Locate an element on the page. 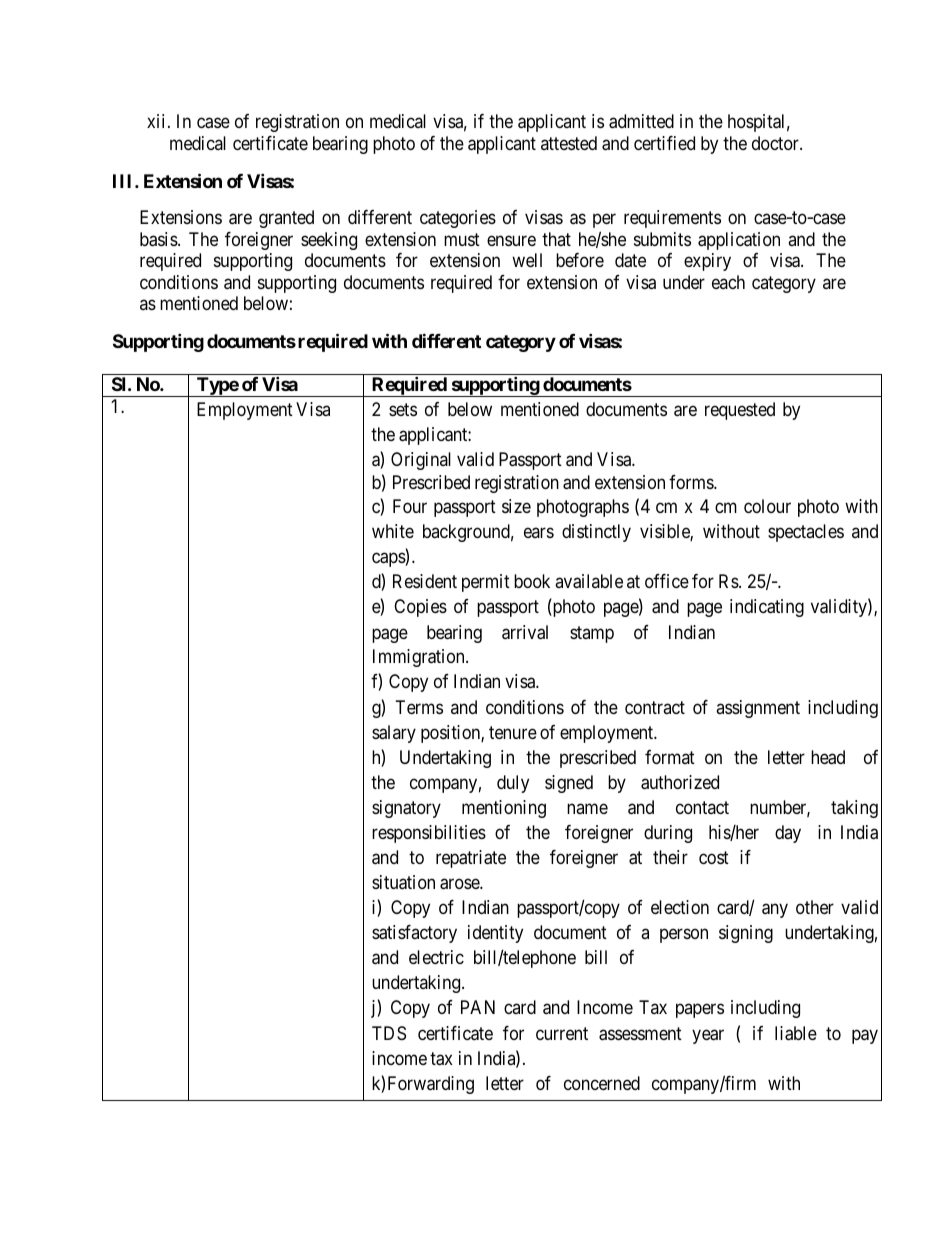 The height and width of the image is (1233, 952). liable is located at coordinates (796, 1033).
